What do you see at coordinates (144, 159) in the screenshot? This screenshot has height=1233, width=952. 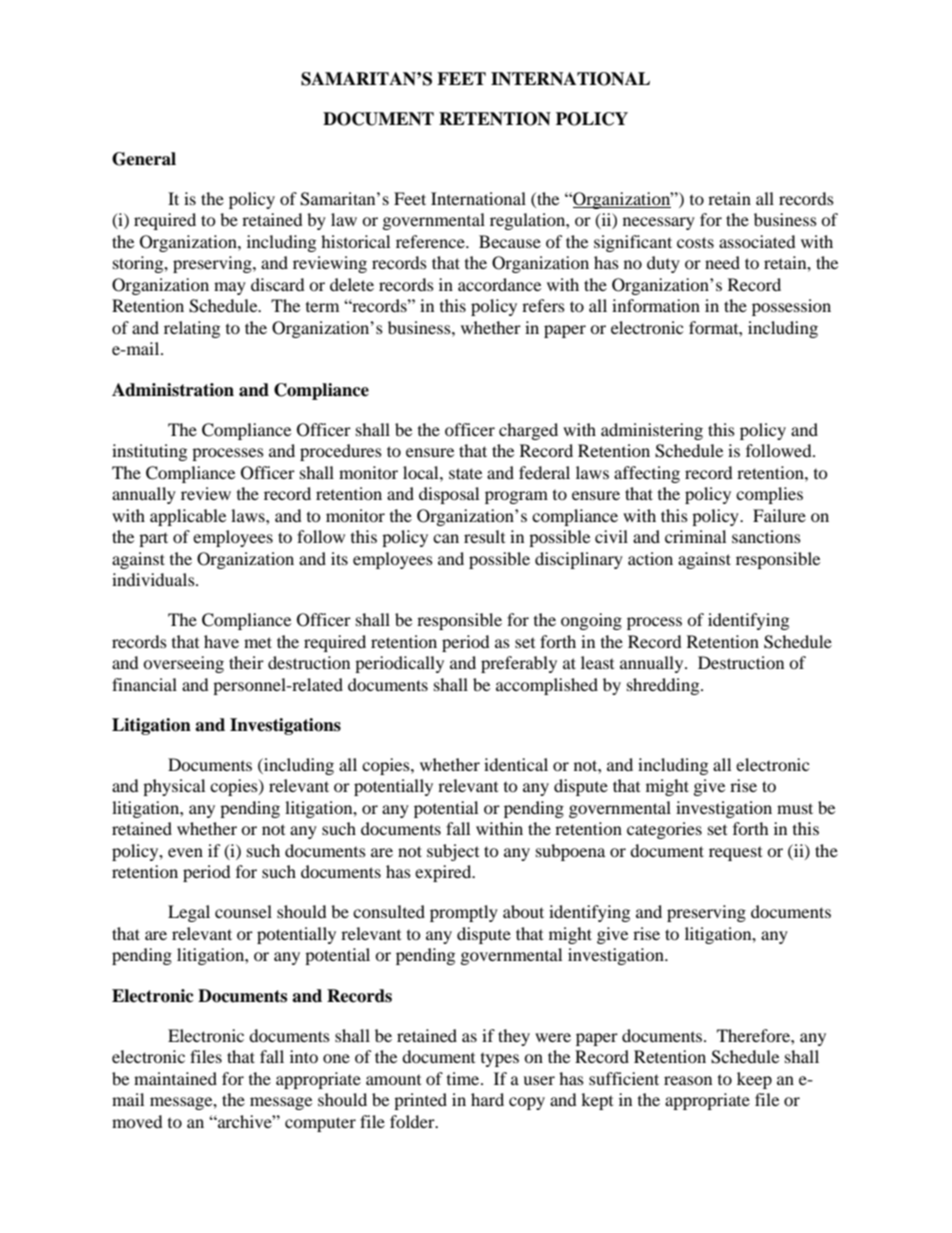 I see `General` at bounding box center [144, 159].
